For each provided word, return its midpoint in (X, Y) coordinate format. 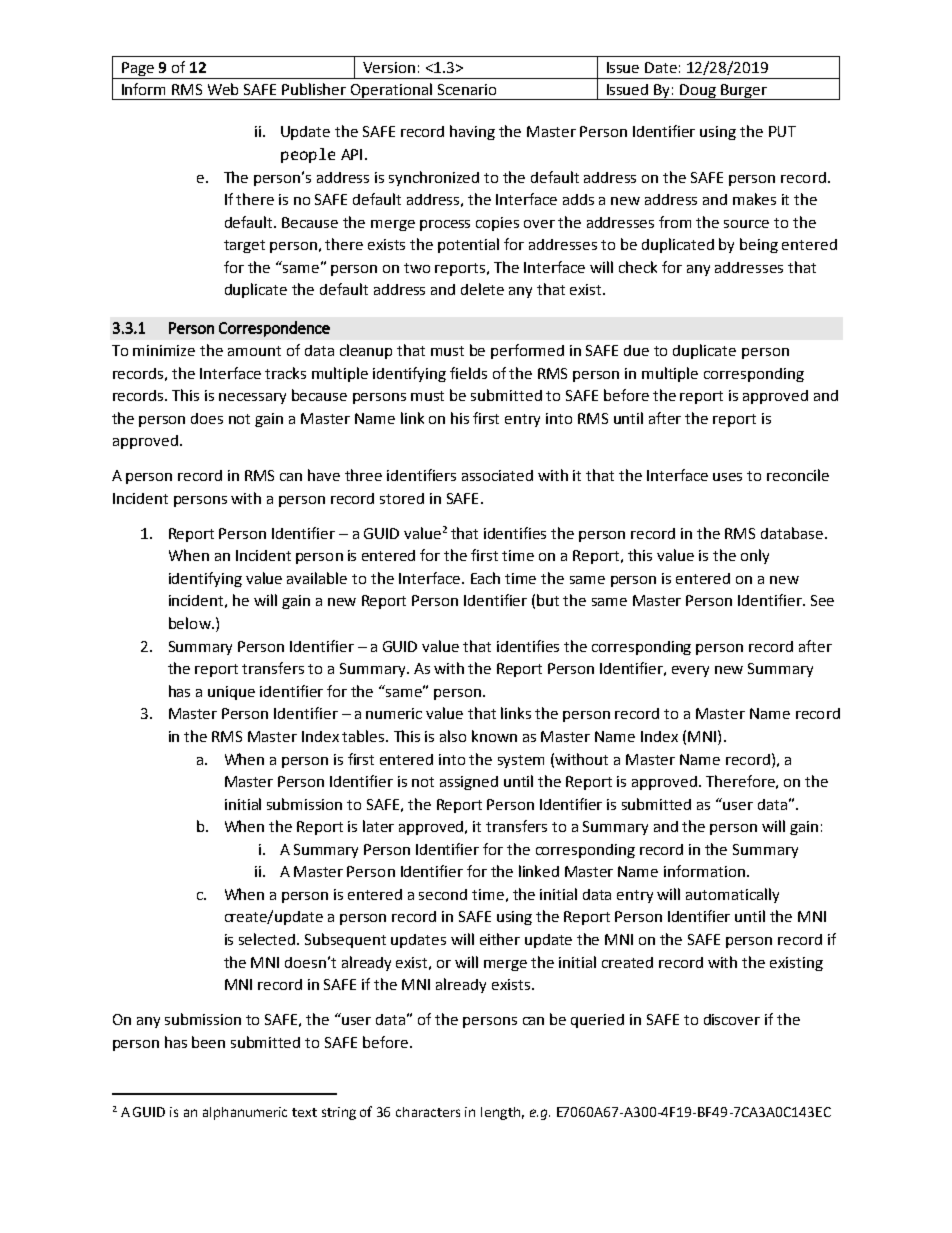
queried (597, 1021)
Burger (744, 92)
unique (231, 693)
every (690, 671)
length (500, 1113)
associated (497, 475)
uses (727, 477)
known (494, 736)
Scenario (467, 89)
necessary (252, 398)
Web (223, 89)
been (208, 1042)
